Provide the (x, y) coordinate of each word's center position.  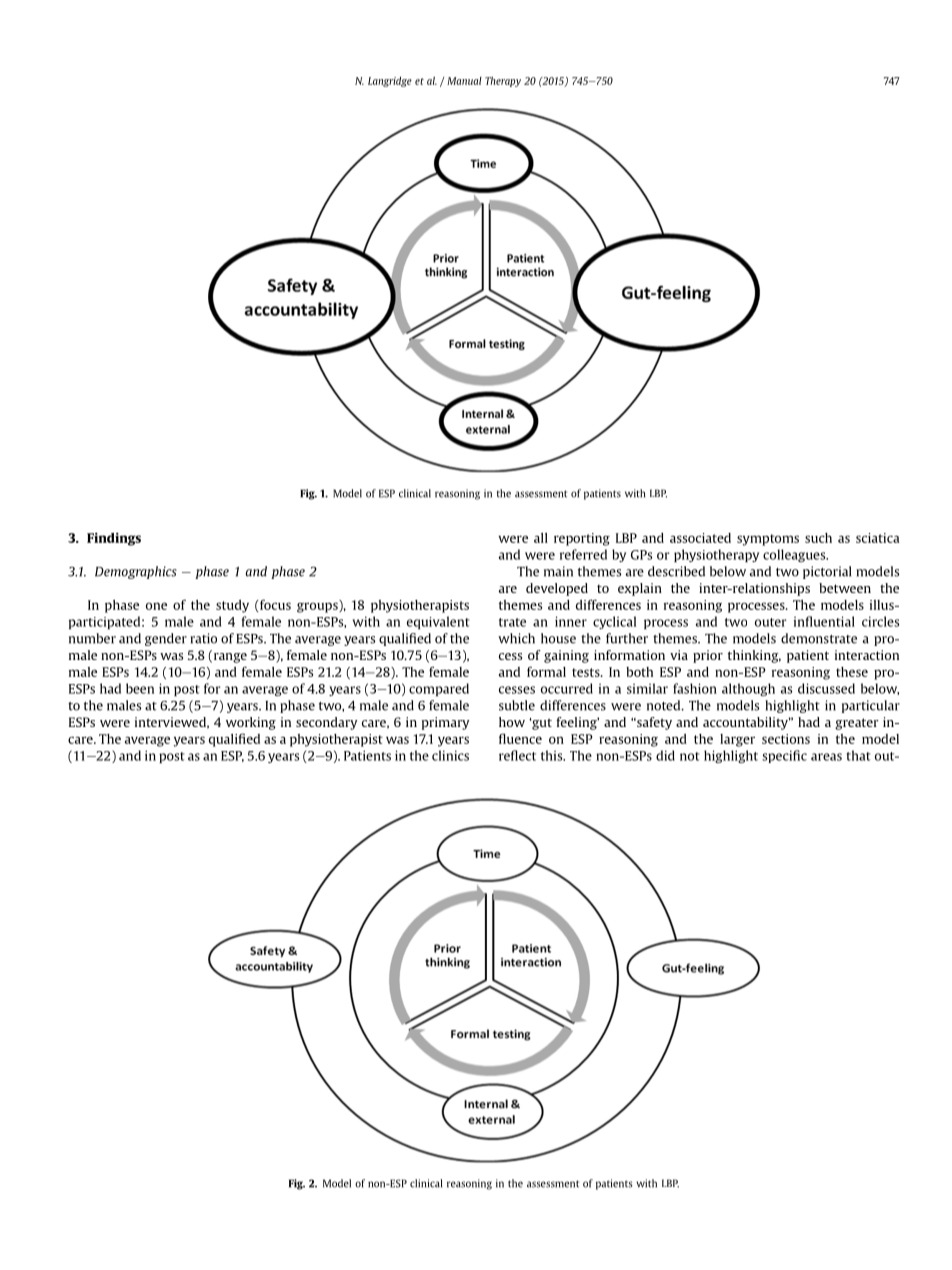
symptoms (768, 540)
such (818, 538)
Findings (114, 539)
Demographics (136, 572)
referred (583, 554)
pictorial (827, 572)
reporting (582, 539)
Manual (464, 81)
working (251, 723)
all (541, 538)
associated (700, 538)
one (156, 606)
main (558, 571)
